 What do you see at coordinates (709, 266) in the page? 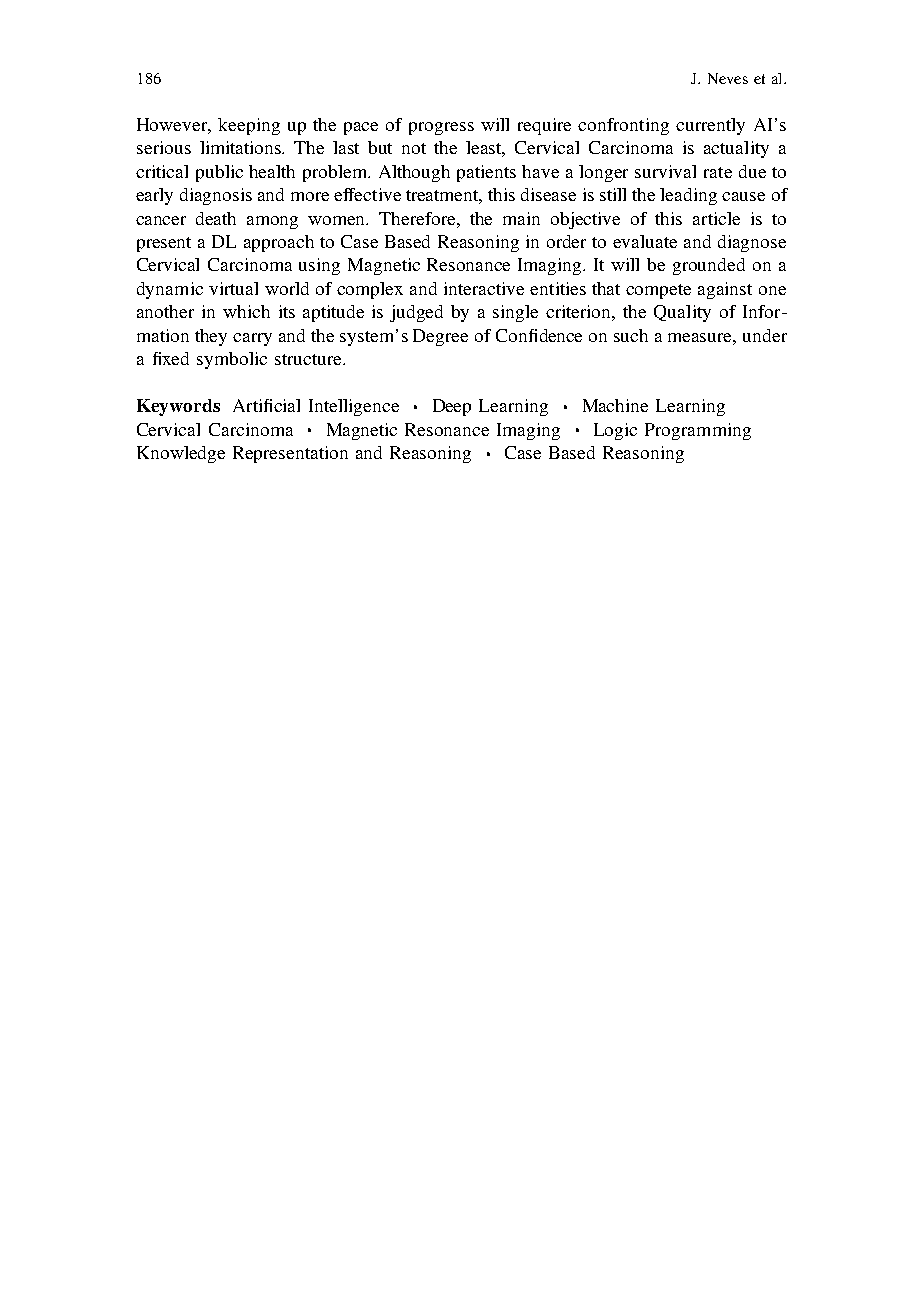
I see `grounded` at bounding box center [709, 266].
